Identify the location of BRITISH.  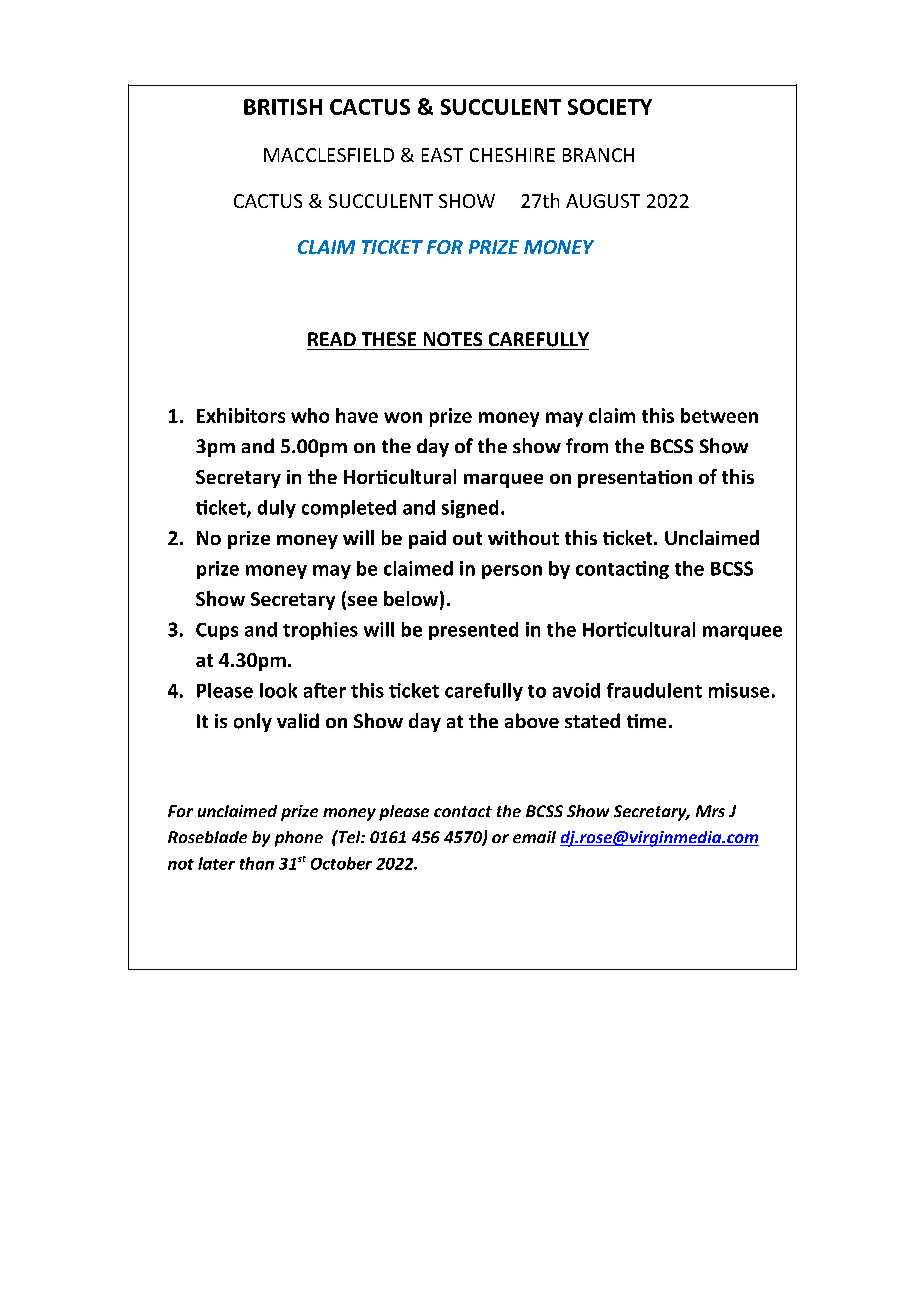
(283, 107).
